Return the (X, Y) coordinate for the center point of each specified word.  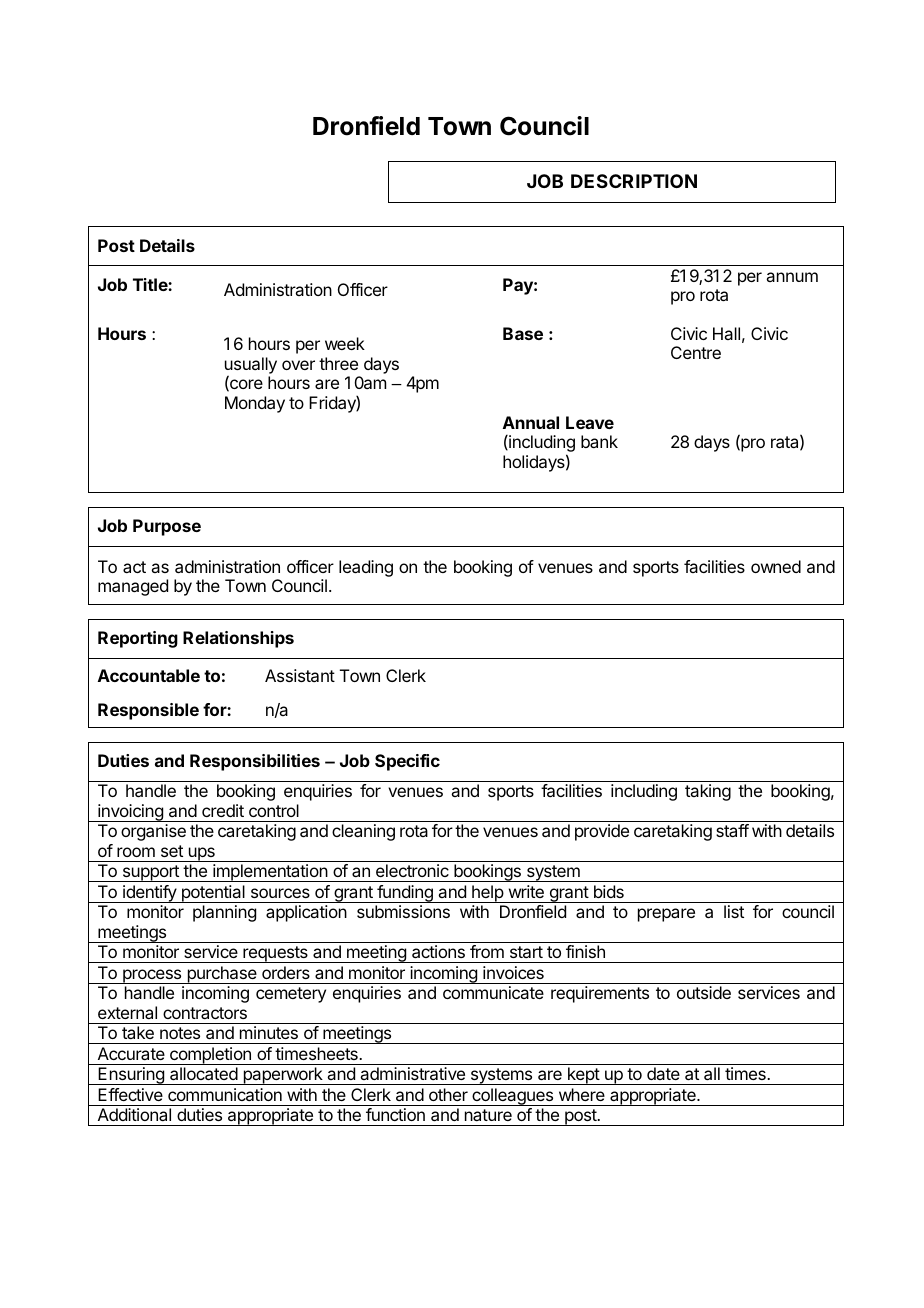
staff (732, 830)
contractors (205, 1013)
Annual (531, 422)
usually (251, 366)
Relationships (238, 639)
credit (223, 810)
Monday (255, 404)
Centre (696, 352)
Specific (407, 762)
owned (776, 566)
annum (792, 277)
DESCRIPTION (634, 181)
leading (366, 568)
